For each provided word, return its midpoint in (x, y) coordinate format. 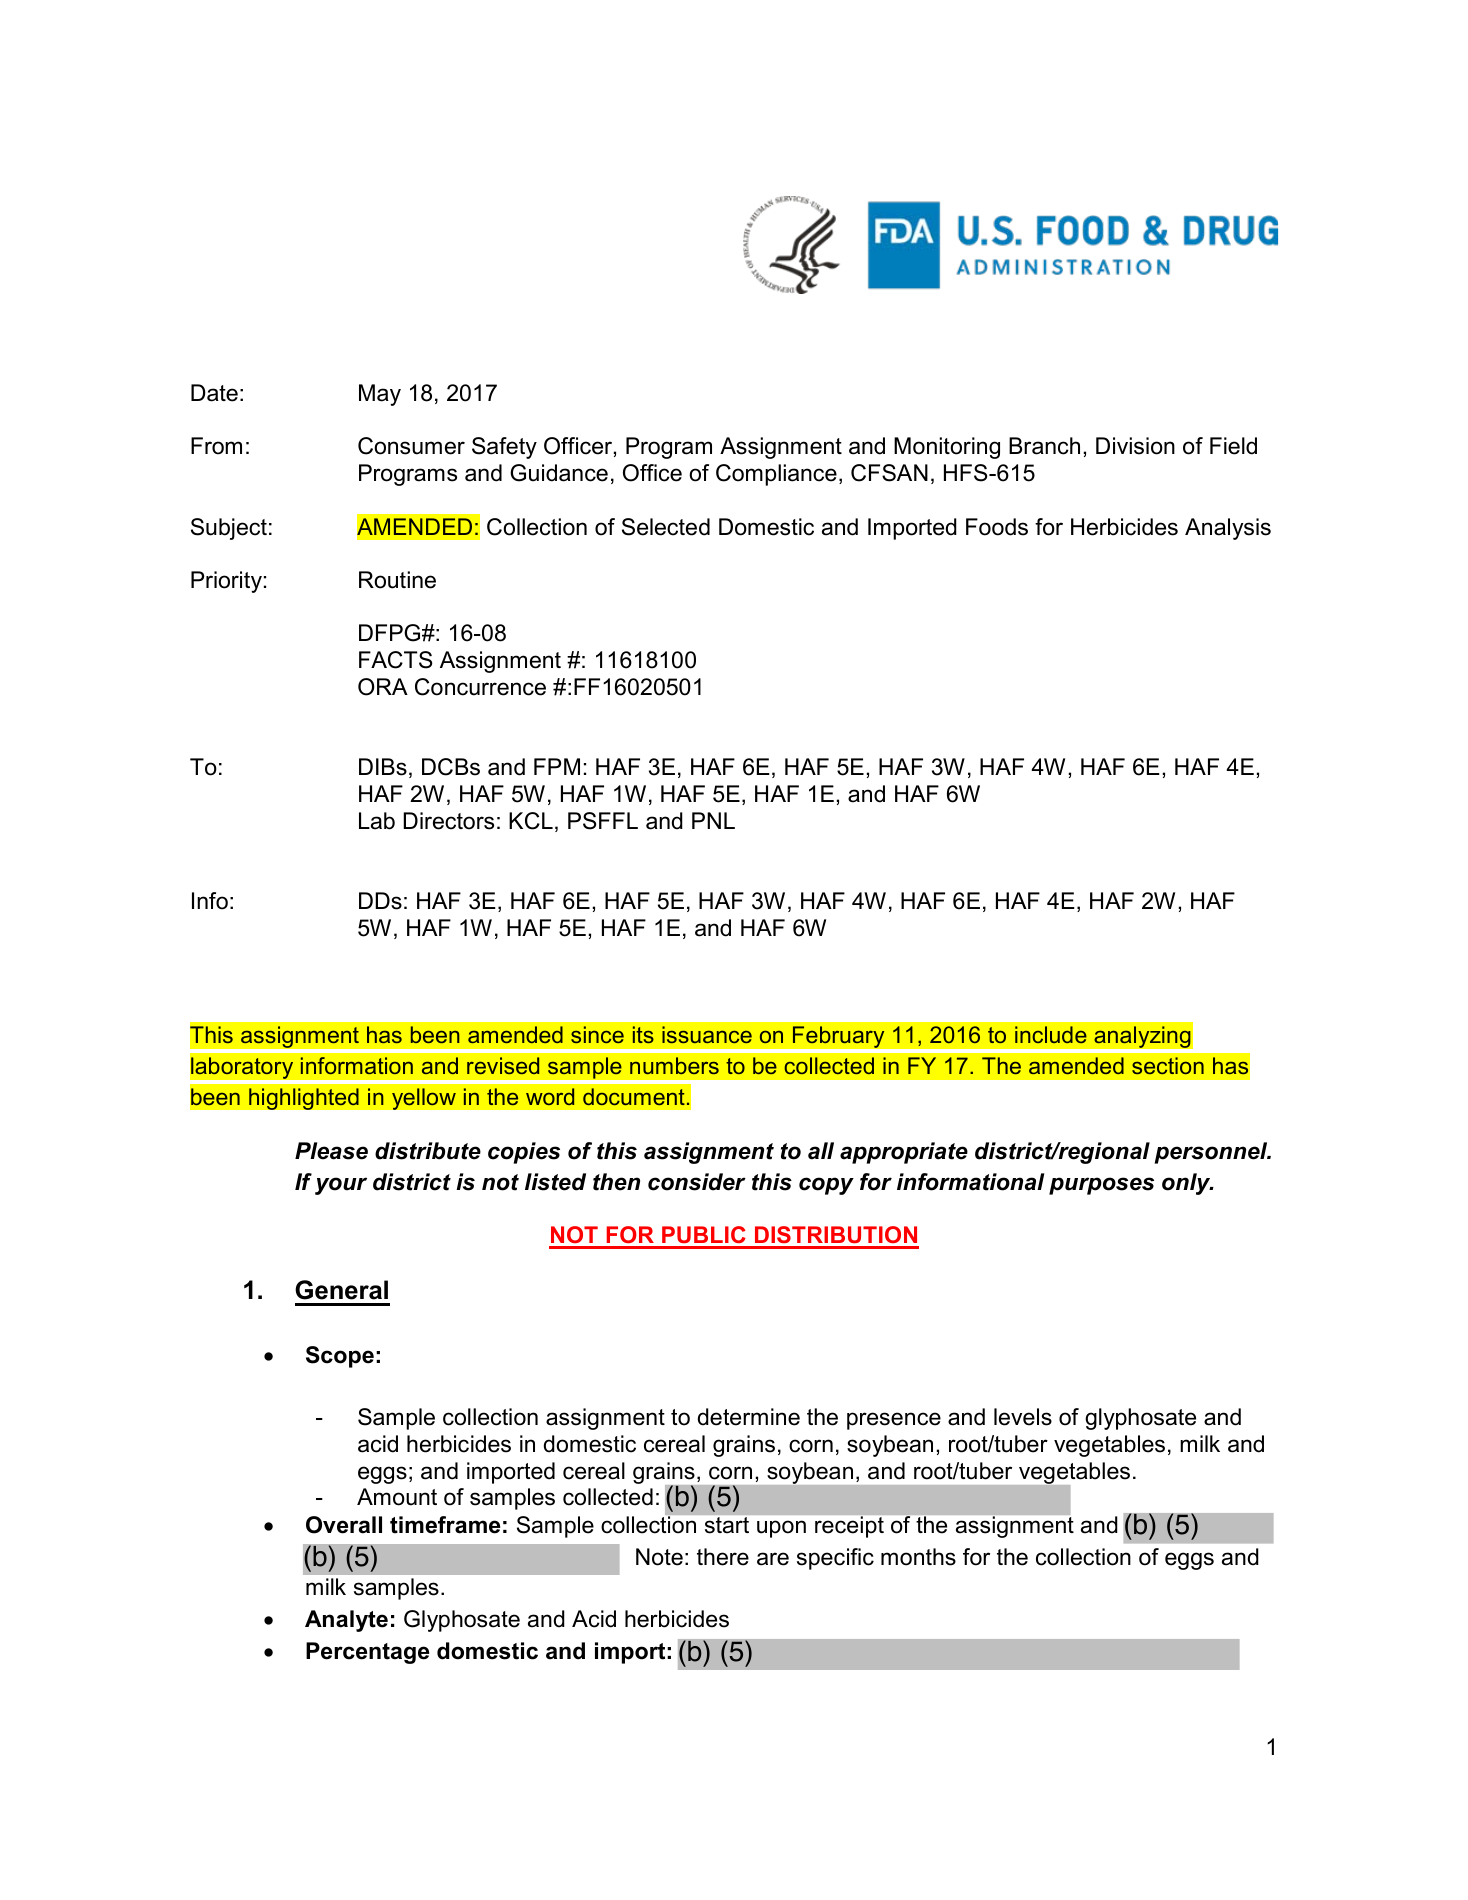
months (918, 1557)
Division (1135, 446)
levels (1023, 1417)
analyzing (1142, 1037)
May (380, 395)
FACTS (396, 660)
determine (749, 1417)
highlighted (304, 1099)
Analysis (1228, 529)
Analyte (346, 1621)
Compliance (776, 475)
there (723, 1557)
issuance (707, 1034)
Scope (340, 1357)
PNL (713, 820)
